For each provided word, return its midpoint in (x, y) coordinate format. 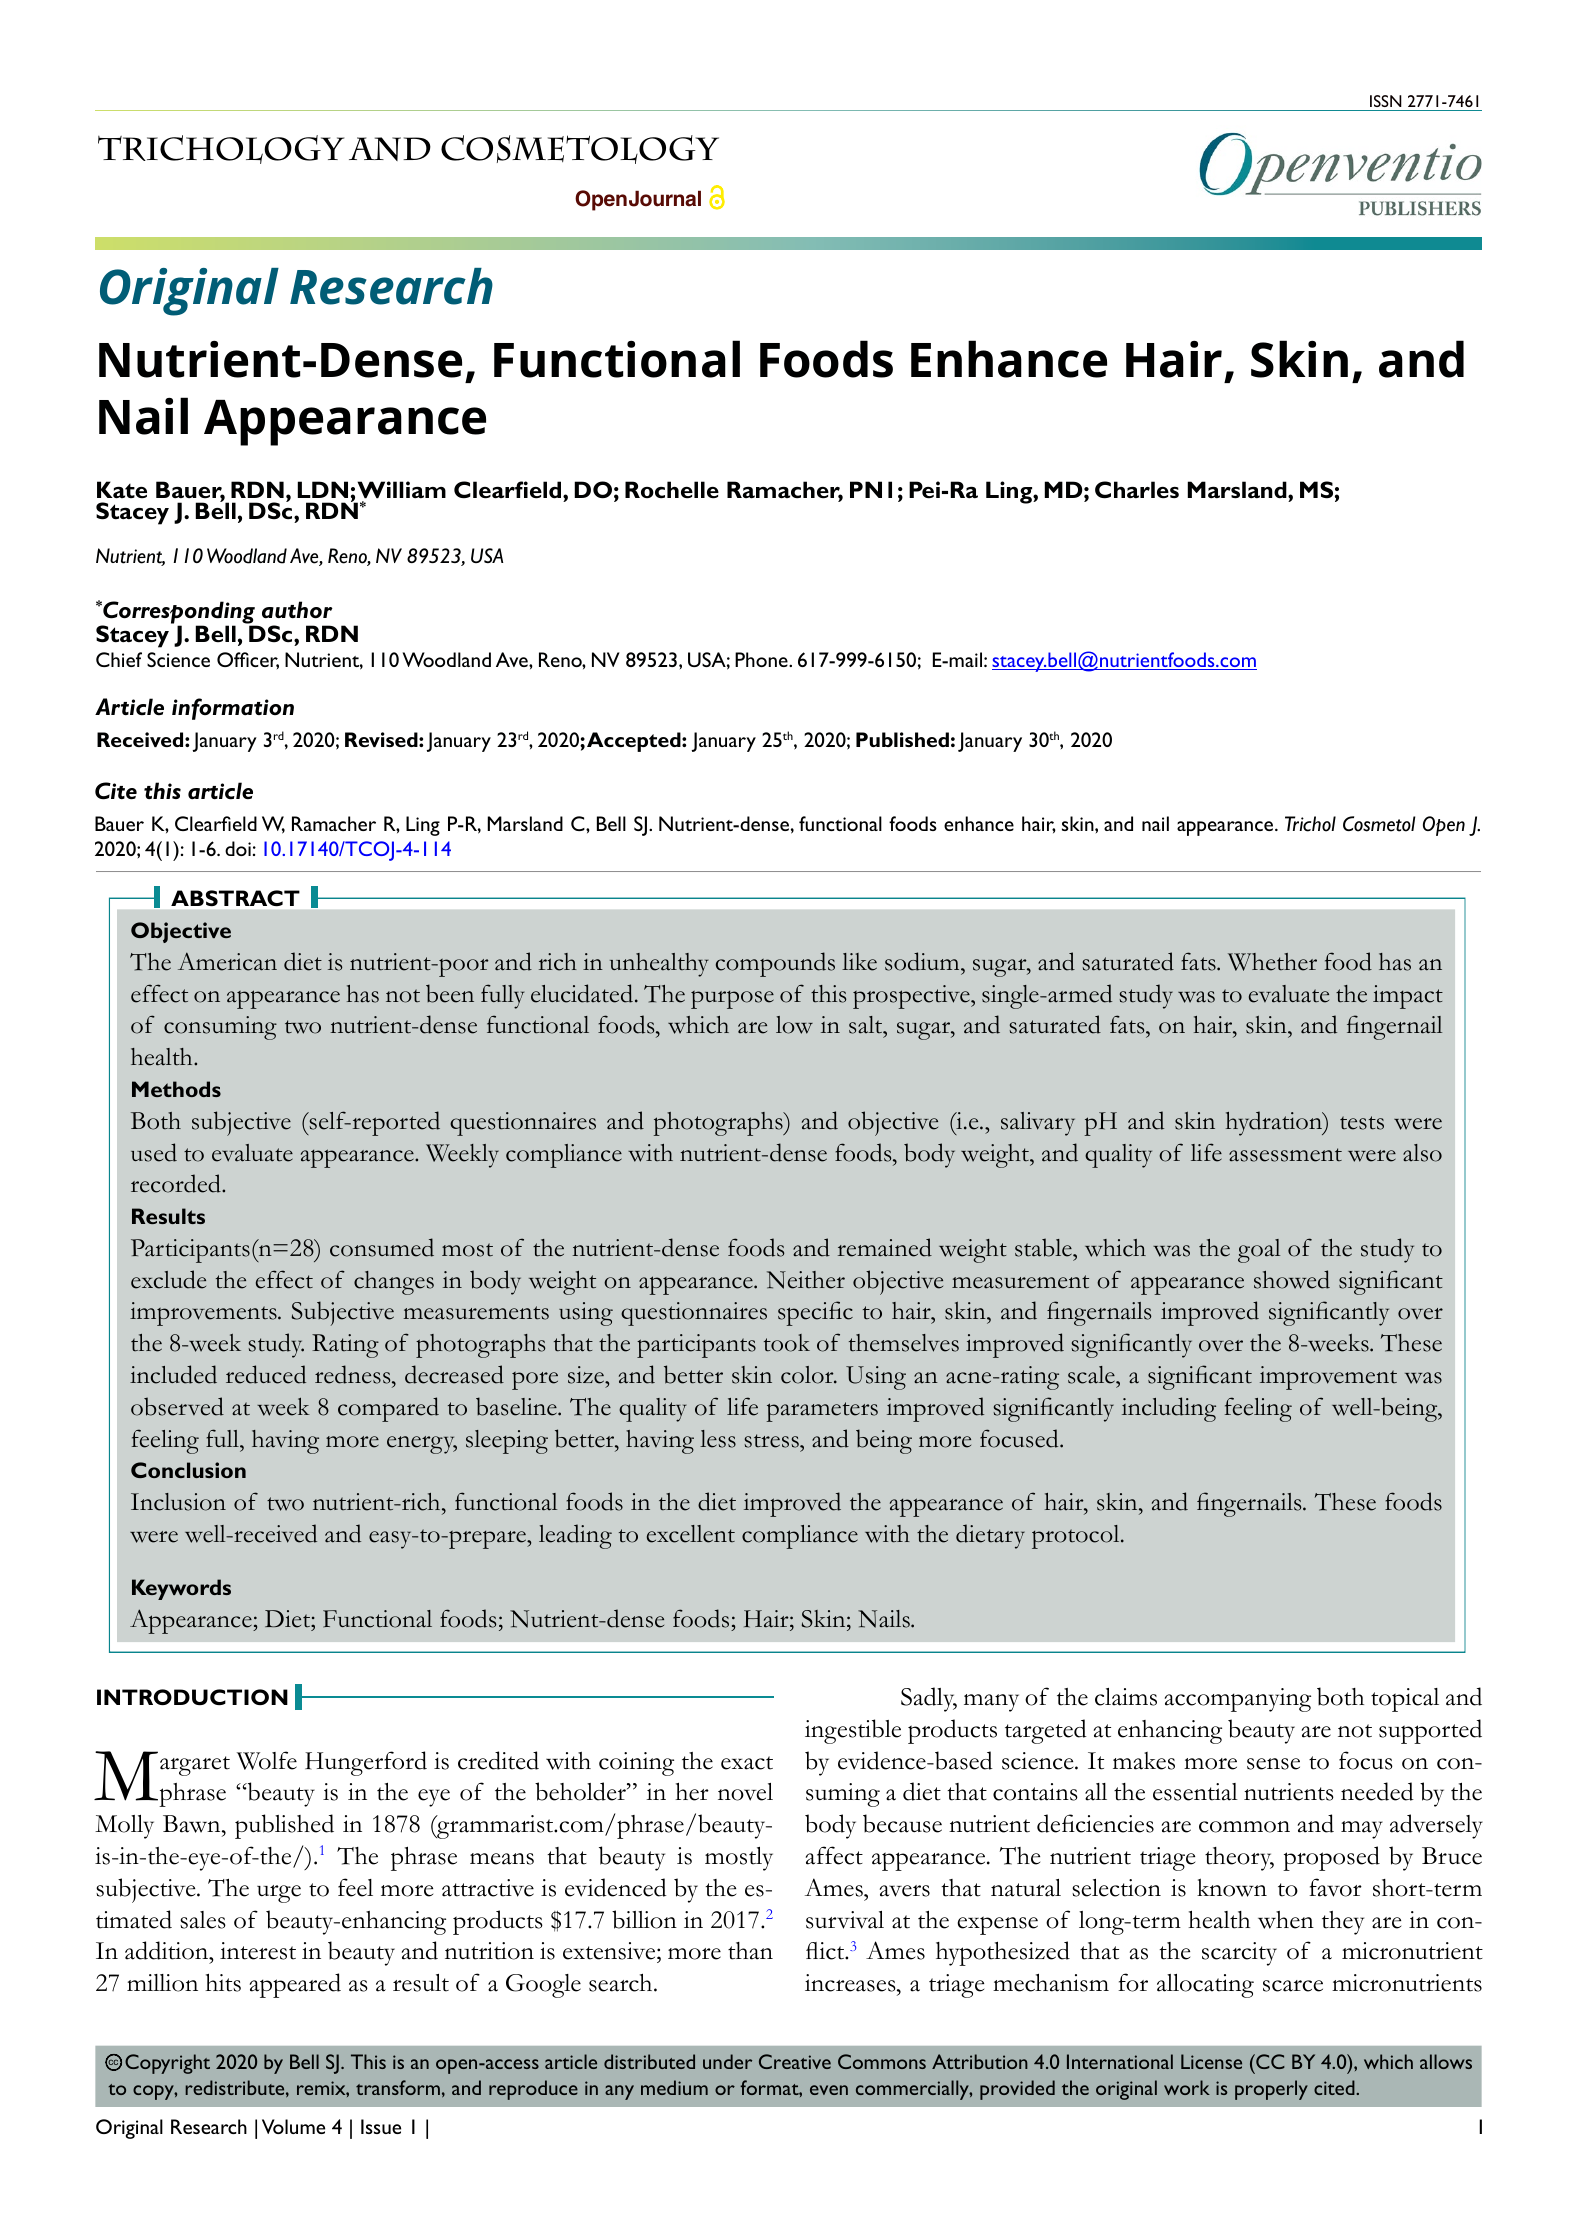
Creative (795, 2061)
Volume (293, 2126)
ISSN (1386, 103)
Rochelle (672, 490)
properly (1271, 2090)
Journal (665, 199)
